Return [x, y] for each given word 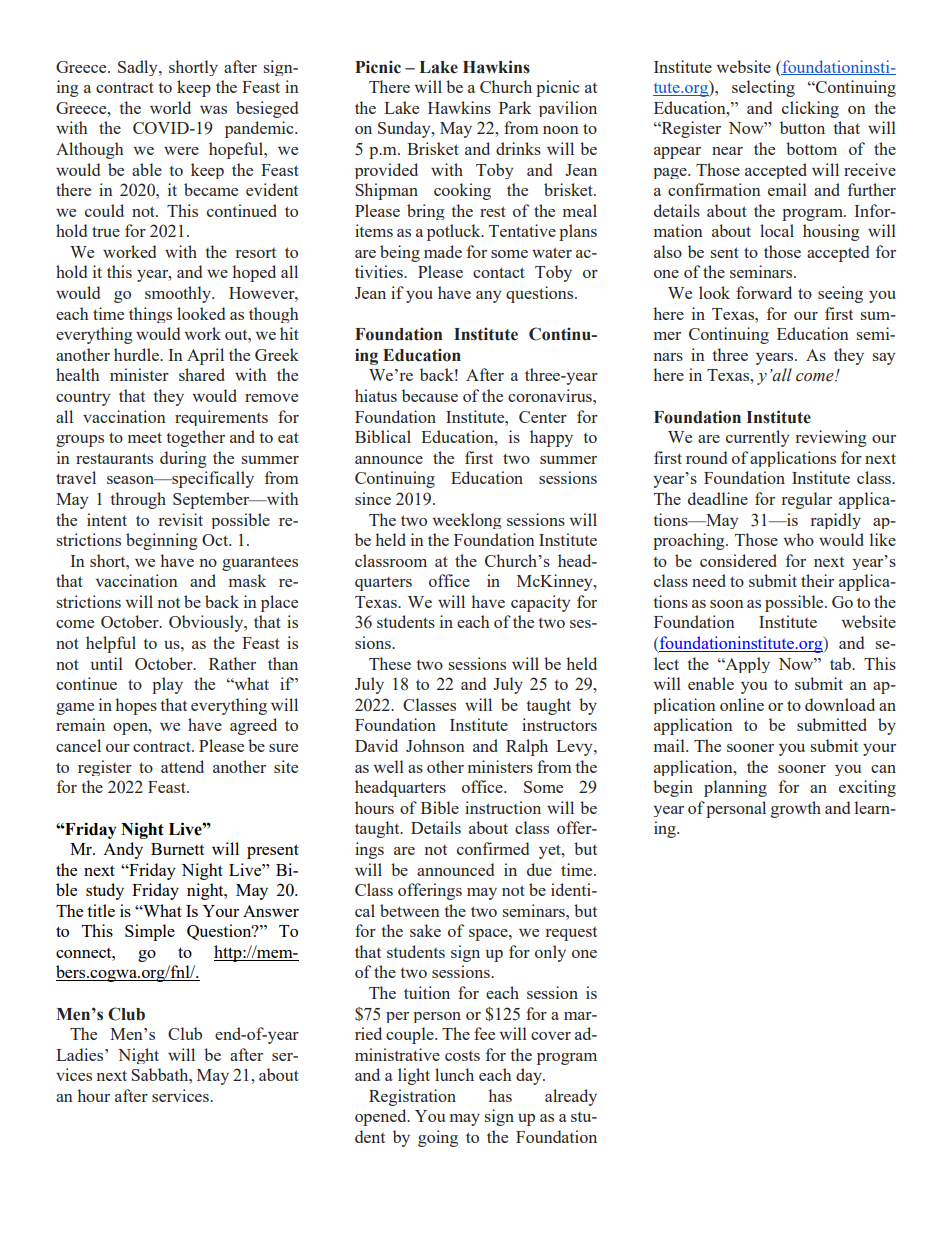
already [571, 1097]
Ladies [81, 1054]
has [500, 1095]
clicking [810, 109]
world [170, 107]
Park [515, 107]
